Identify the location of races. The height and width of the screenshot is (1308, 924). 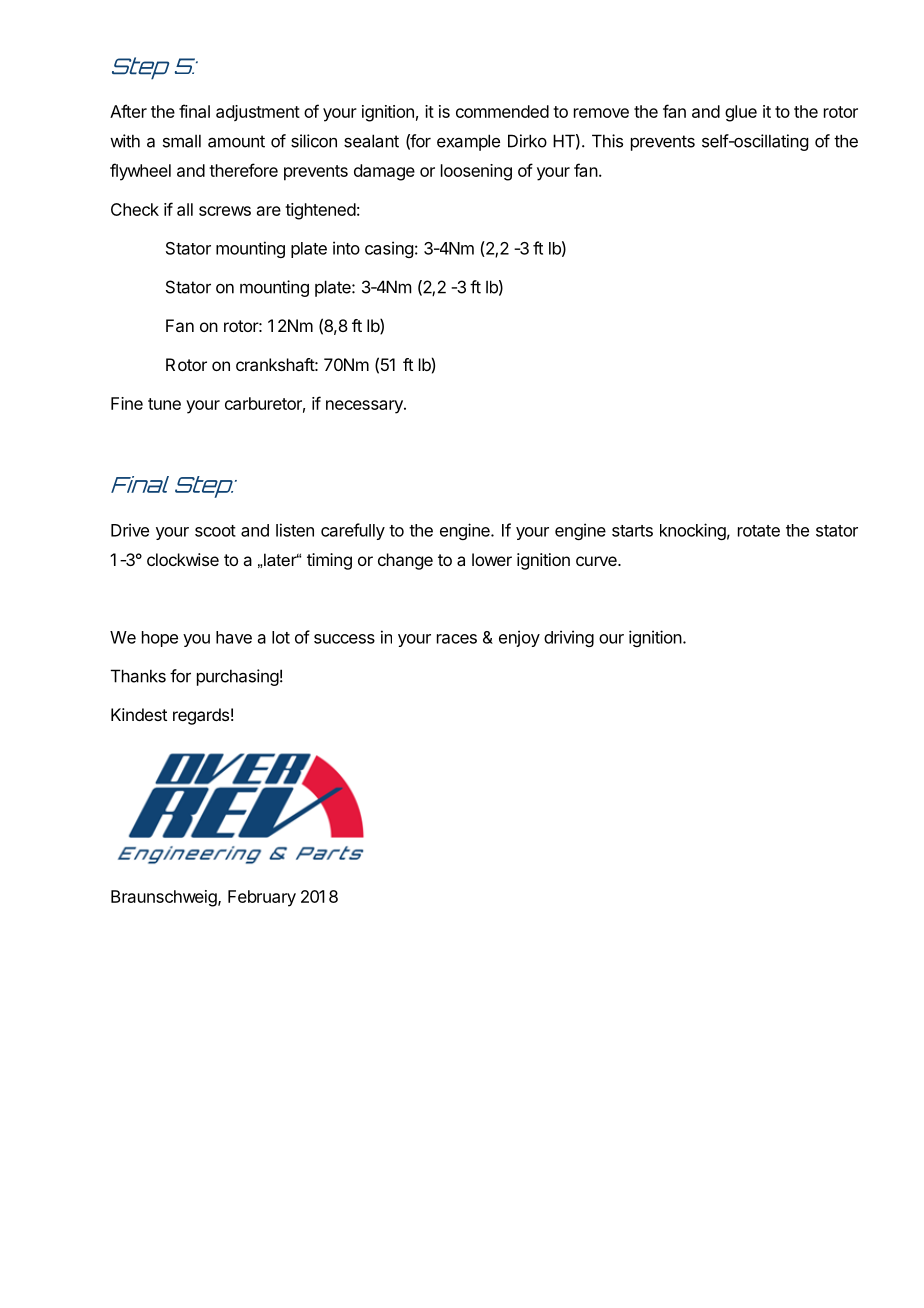
(457, 639).
